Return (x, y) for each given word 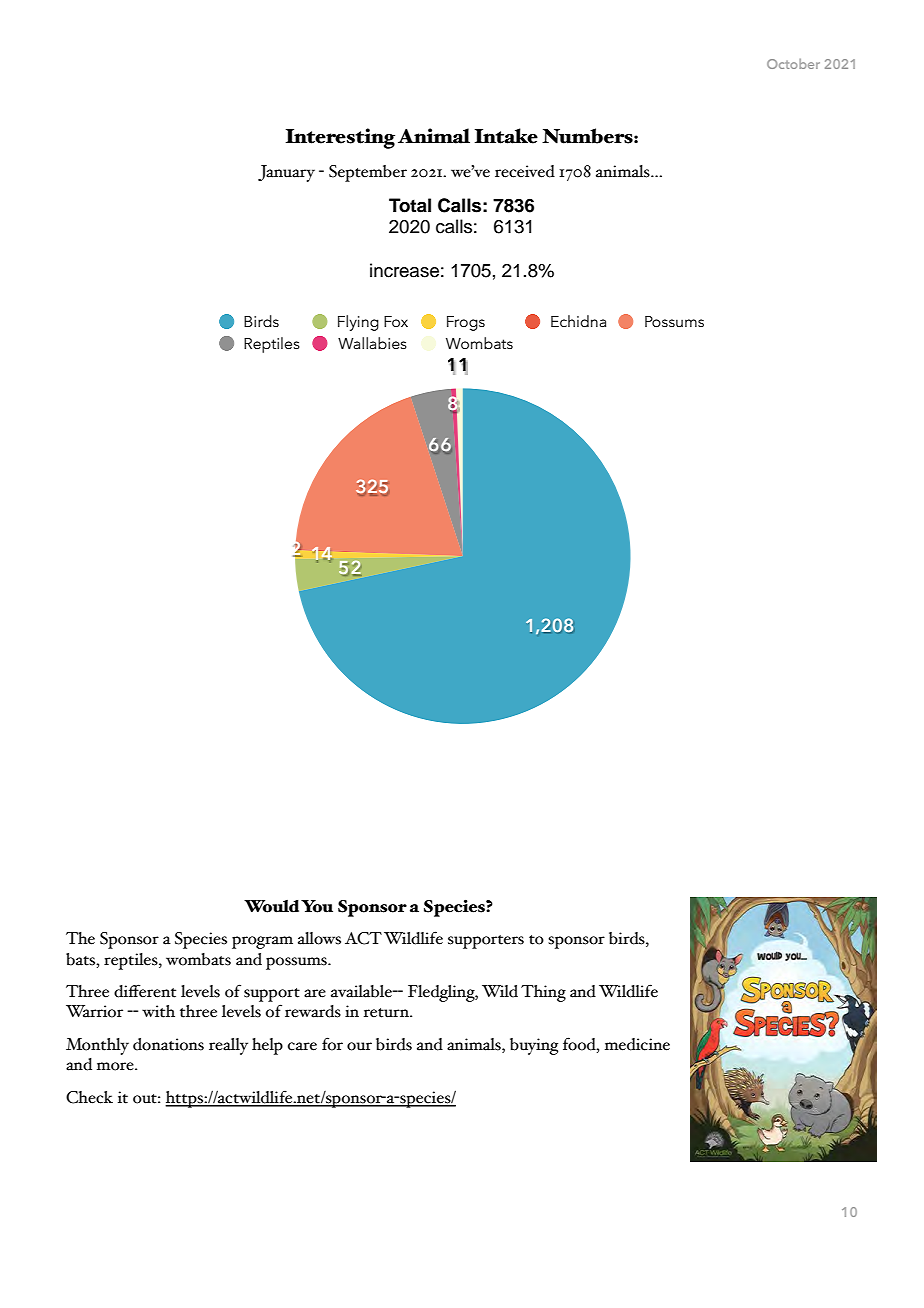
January (286, 173)
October (793, 64)
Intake (506, 136)
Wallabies (372, 343)
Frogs (466, 323)
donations (168, 1044)
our (359, 1046)
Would (271, 906)
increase (404, 270)
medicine (637, 1044)
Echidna (578, 321)
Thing (543, 993)
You (317, 906)
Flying (358, 323)
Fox (396, 321)
